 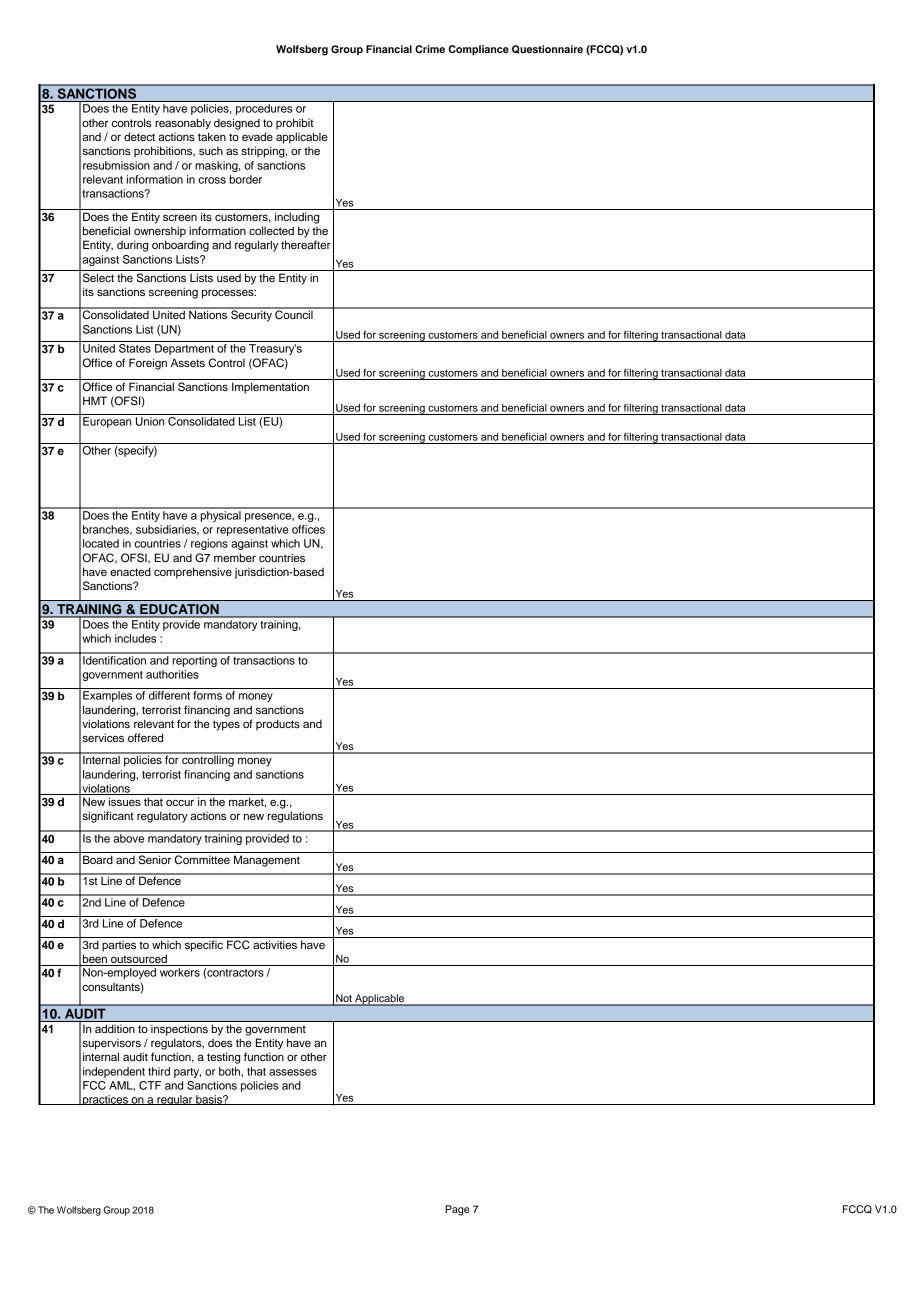 I want to click on Compliance, so click(x=478, y=50).
